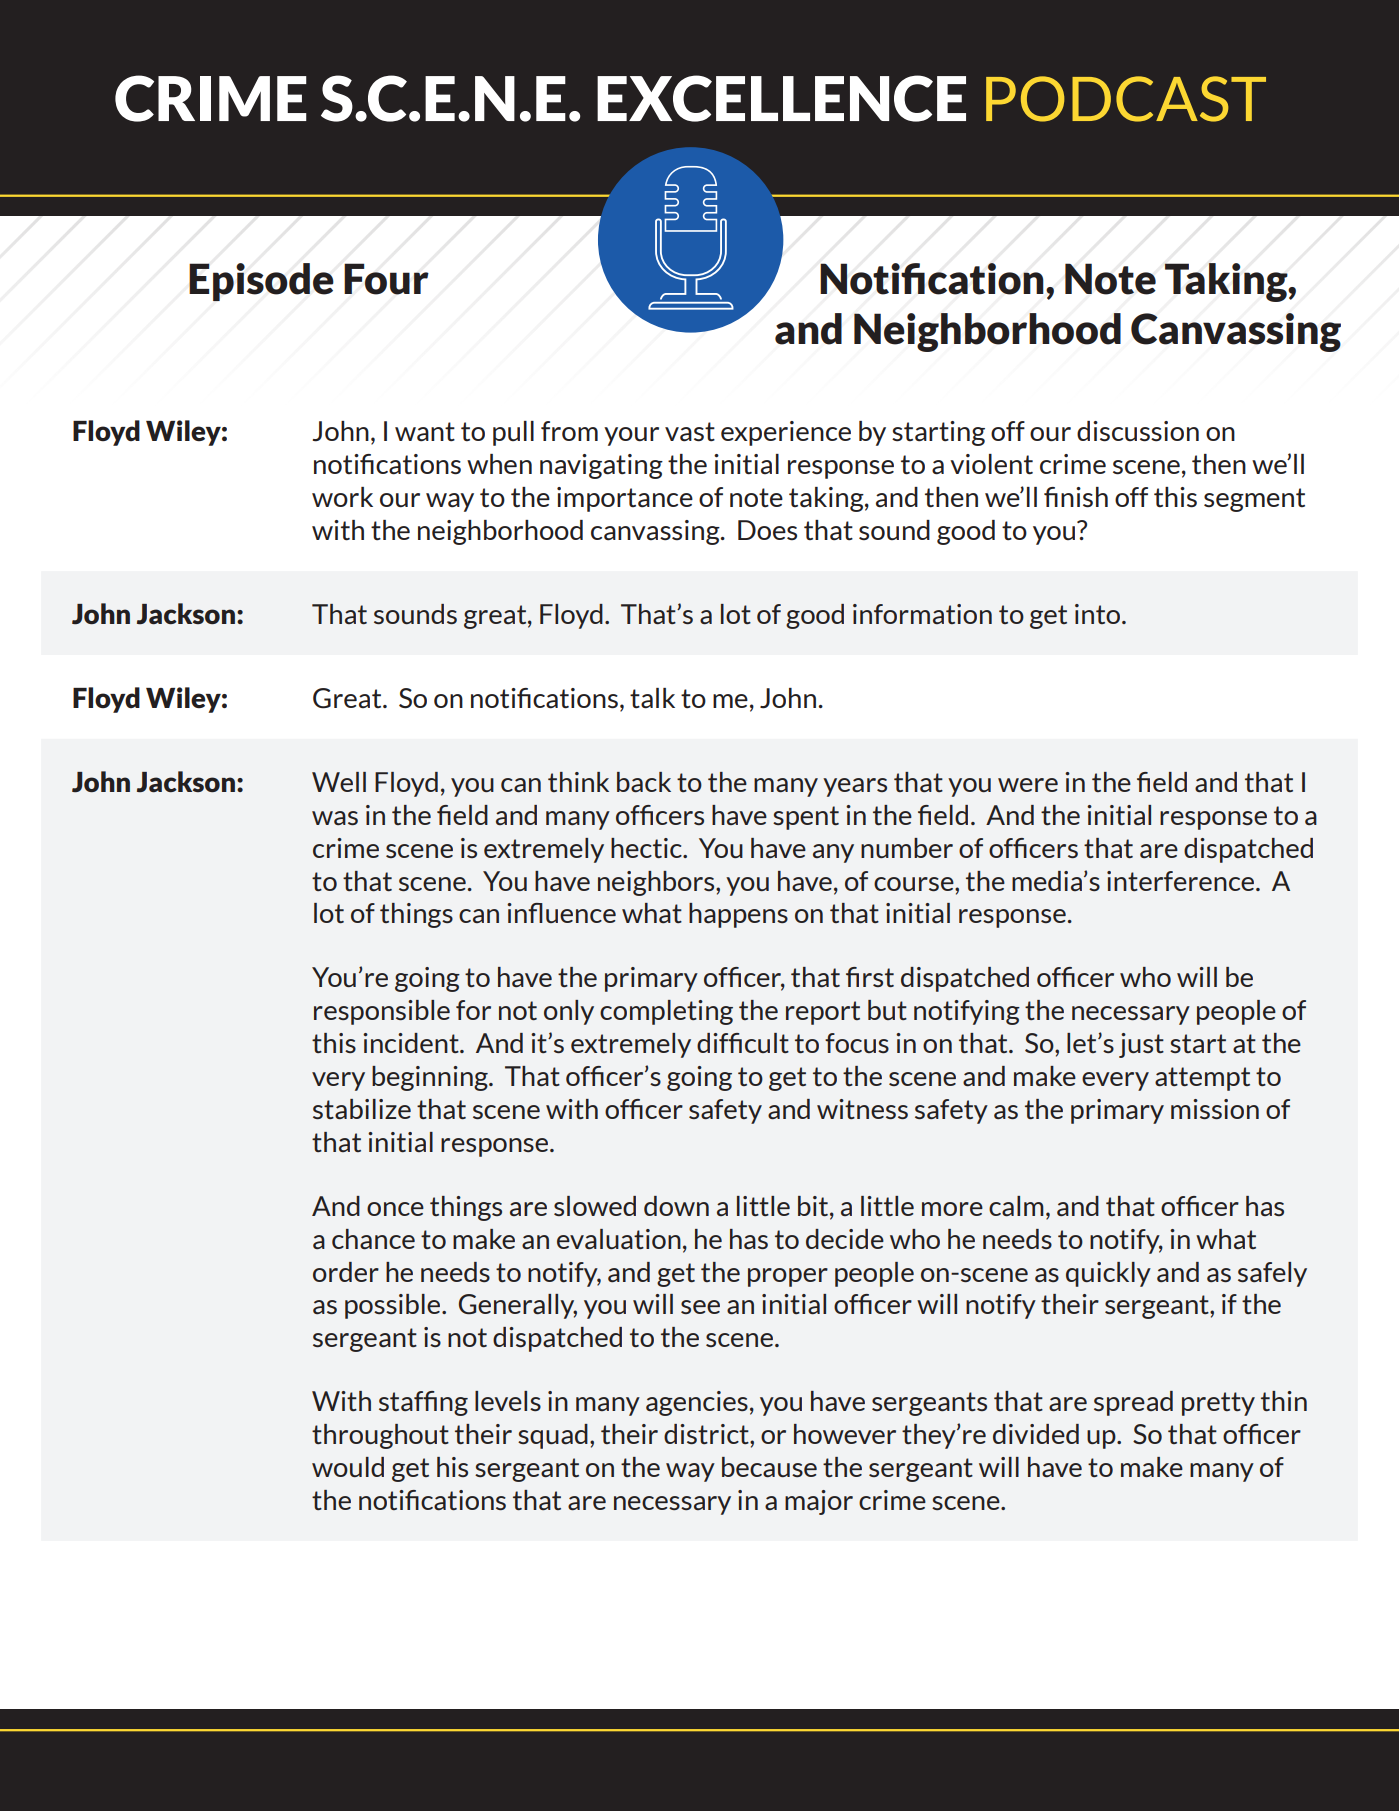  Describe the element at coordinates (382, 1012) in the screenshot. I see `responsible` at that location.
